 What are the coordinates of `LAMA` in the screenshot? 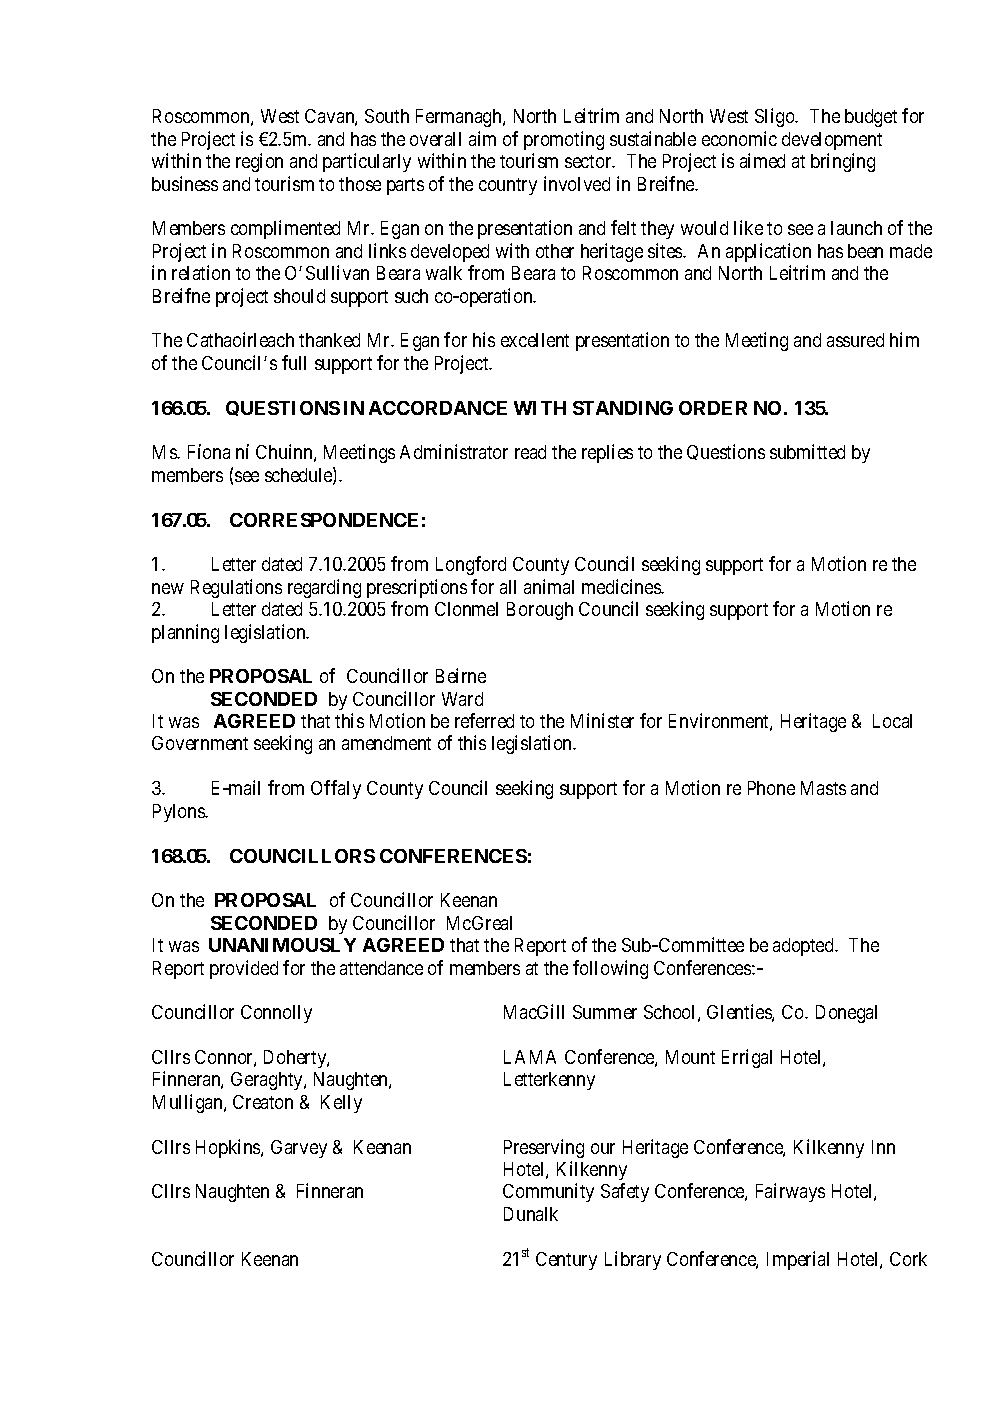 It's located at (530, 1057).
